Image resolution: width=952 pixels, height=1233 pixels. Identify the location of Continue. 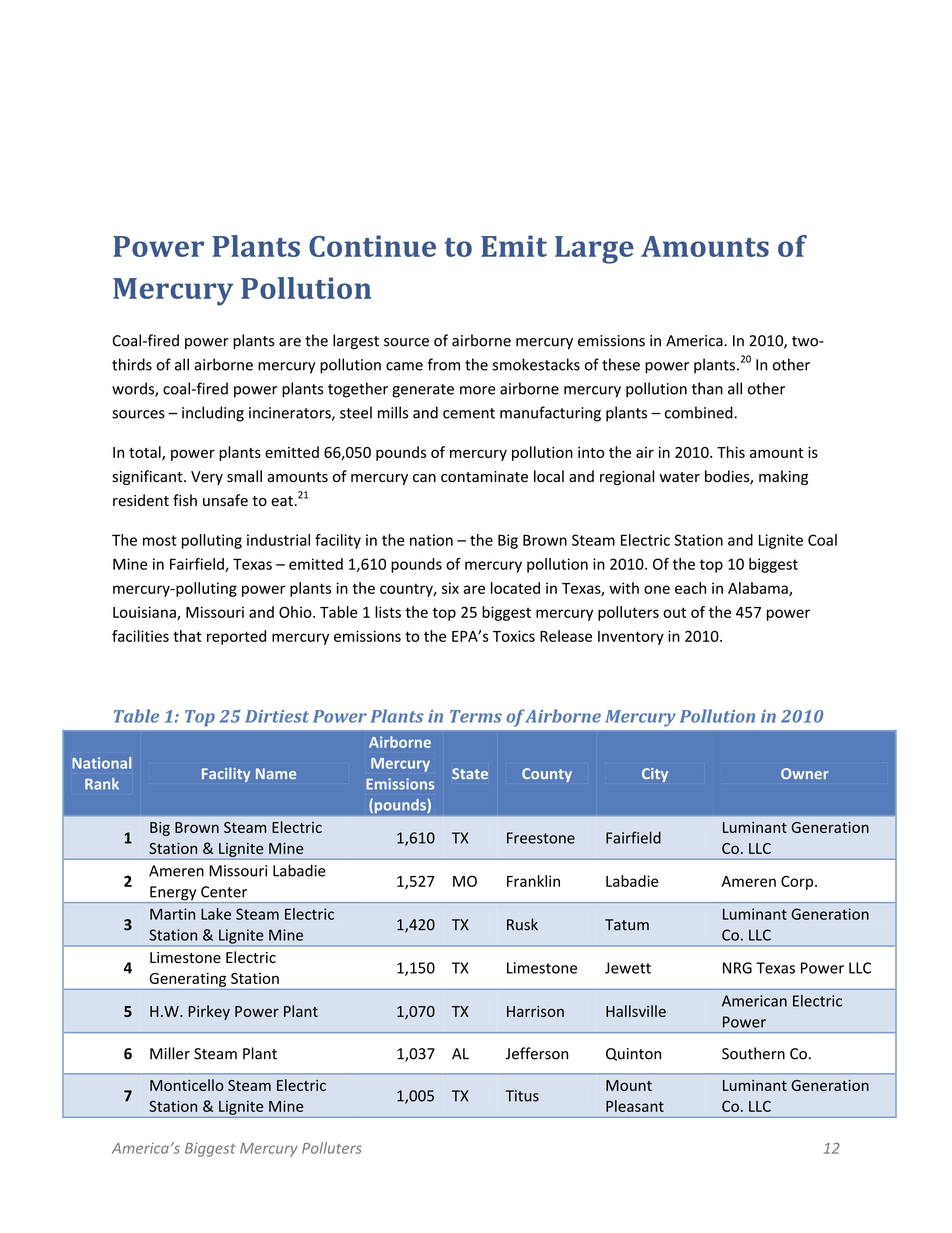
(372, 246).
